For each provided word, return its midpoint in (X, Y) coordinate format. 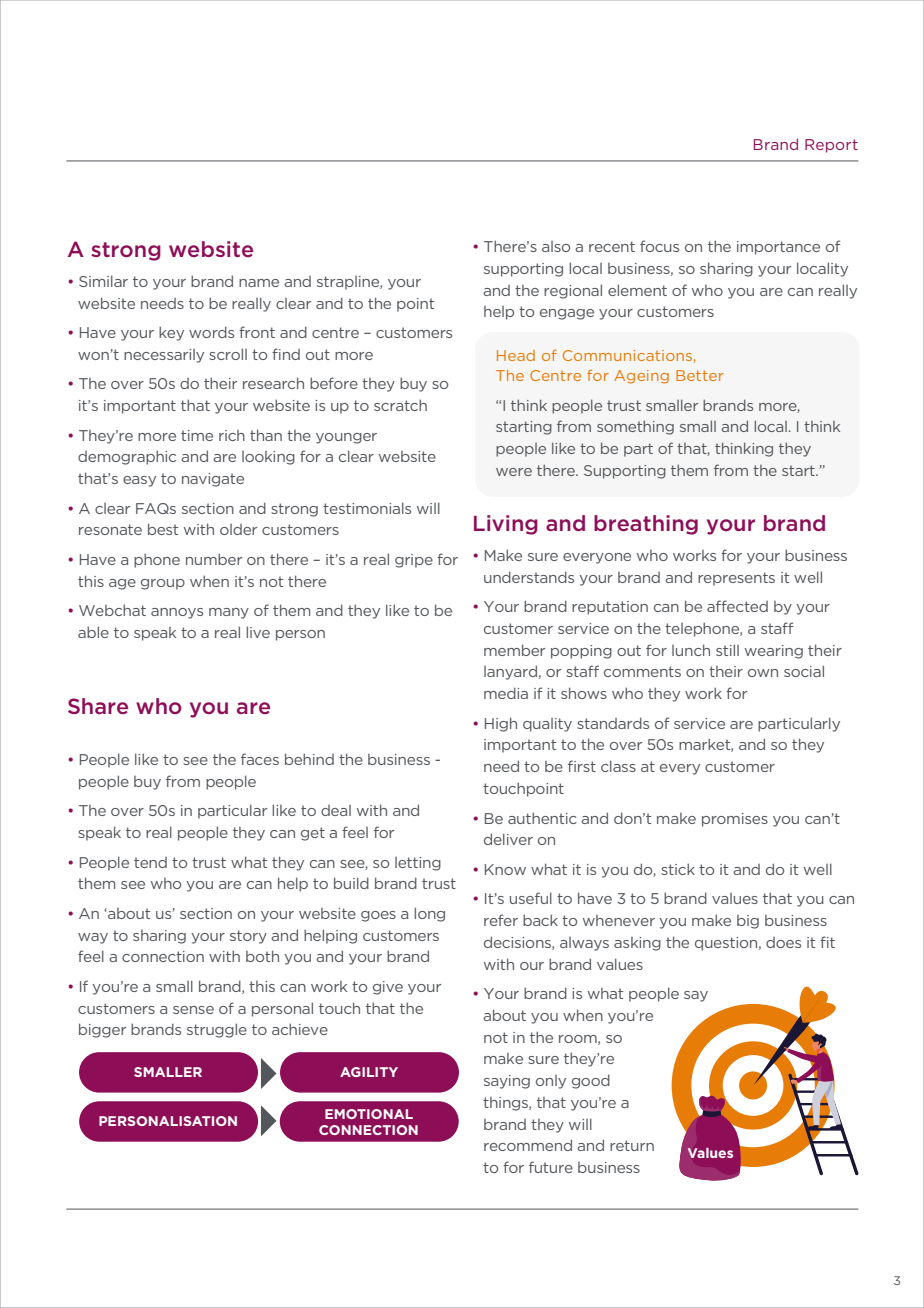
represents (736, 579)
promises (735, 820)
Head (516, 355)
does (783, 942)
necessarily (164, 356)
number (214, 559)
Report (831, 146)
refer (501, 920)
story (248, 937)
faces (260, 759)
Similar (103, 281)
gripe (414, 561)
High (501, 724)
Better (700, 375)
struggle (217, 1030)
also (556, 246)
